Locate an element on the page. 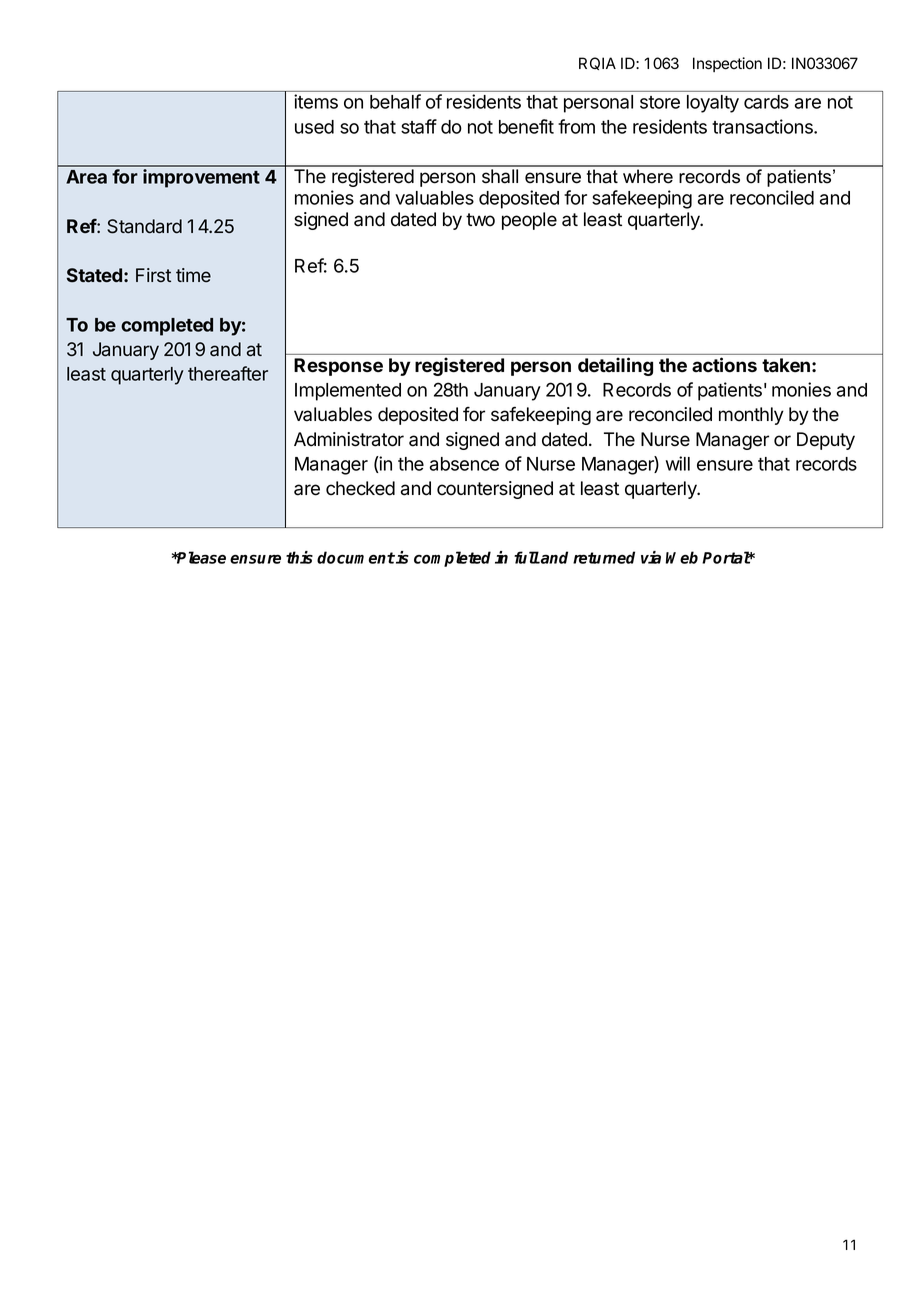 The height and width of the document is (1308, 924). detailing is located at coordinates (615, 366).
